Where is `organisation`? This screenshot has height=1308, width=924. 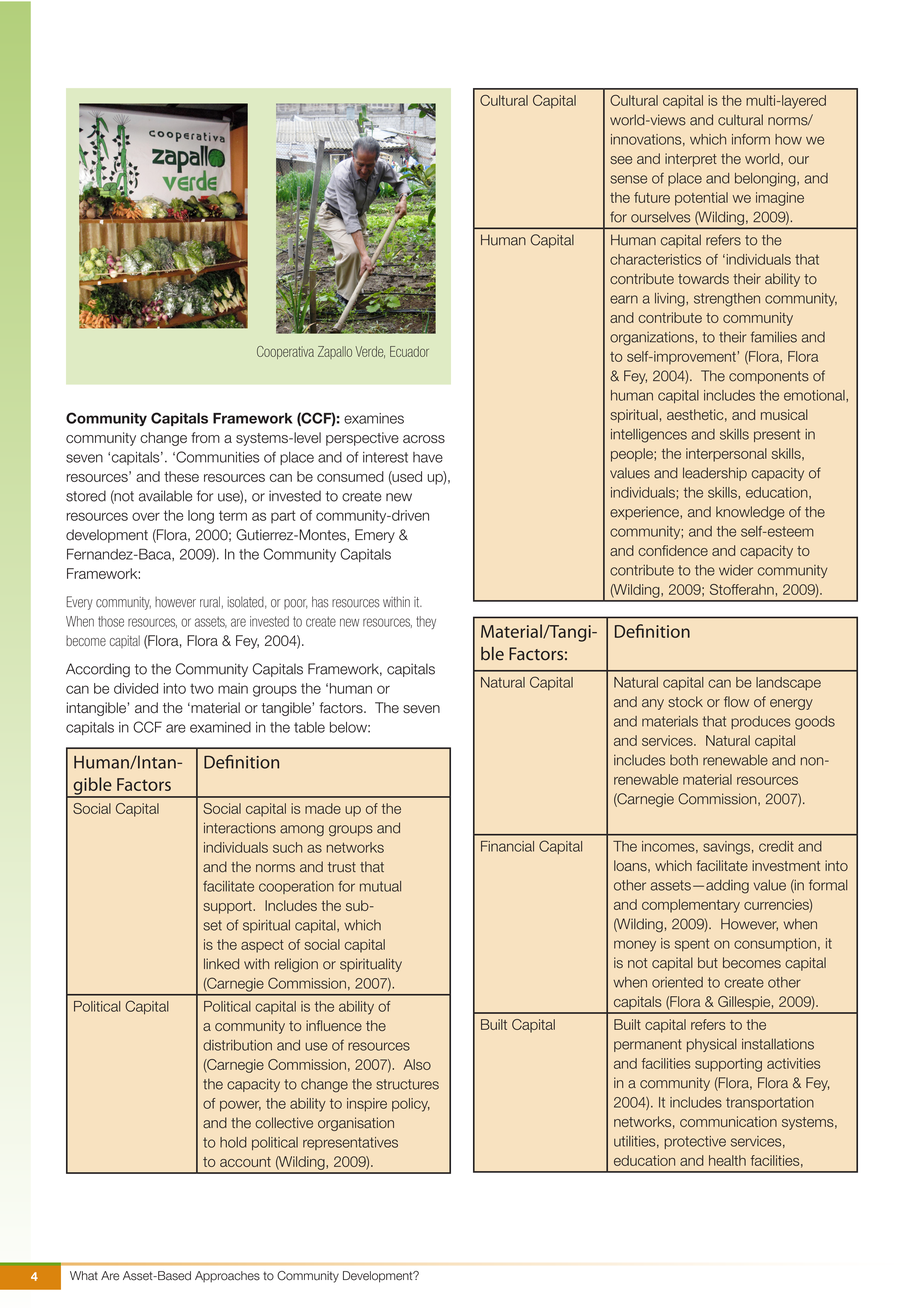
organisation is located at coordinates (356, 1124).
